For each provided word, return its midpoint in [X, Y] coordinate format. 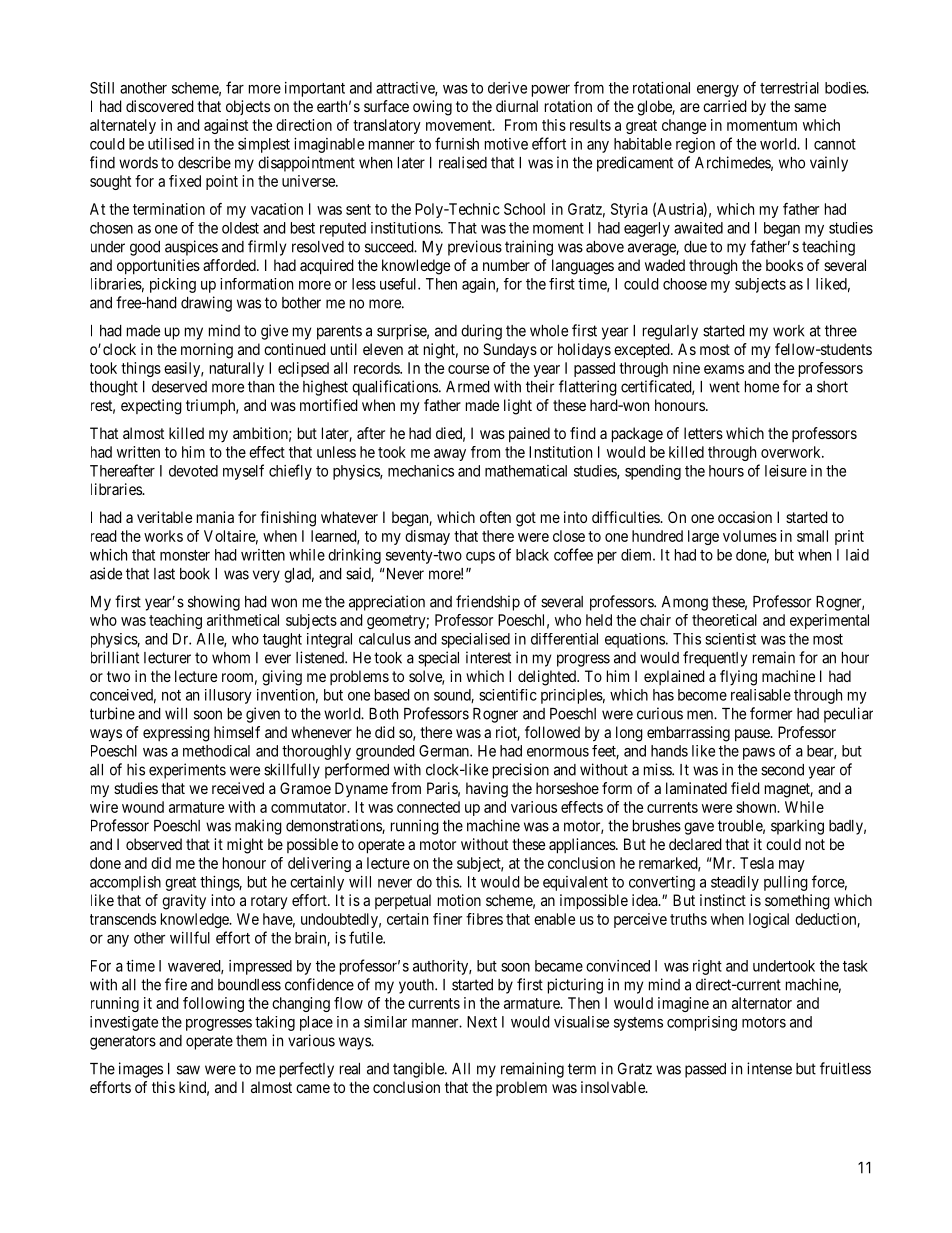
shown [757, 807]
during [481, 332]
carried [725, 106]
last [164, 574]
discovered [160, 106]
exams [724, 369]
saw [188, 1070]
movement [460, 125]
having [487, 790]
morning [207, 351]
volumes [750, 536]
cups [480, 558]
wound [143, 807]
